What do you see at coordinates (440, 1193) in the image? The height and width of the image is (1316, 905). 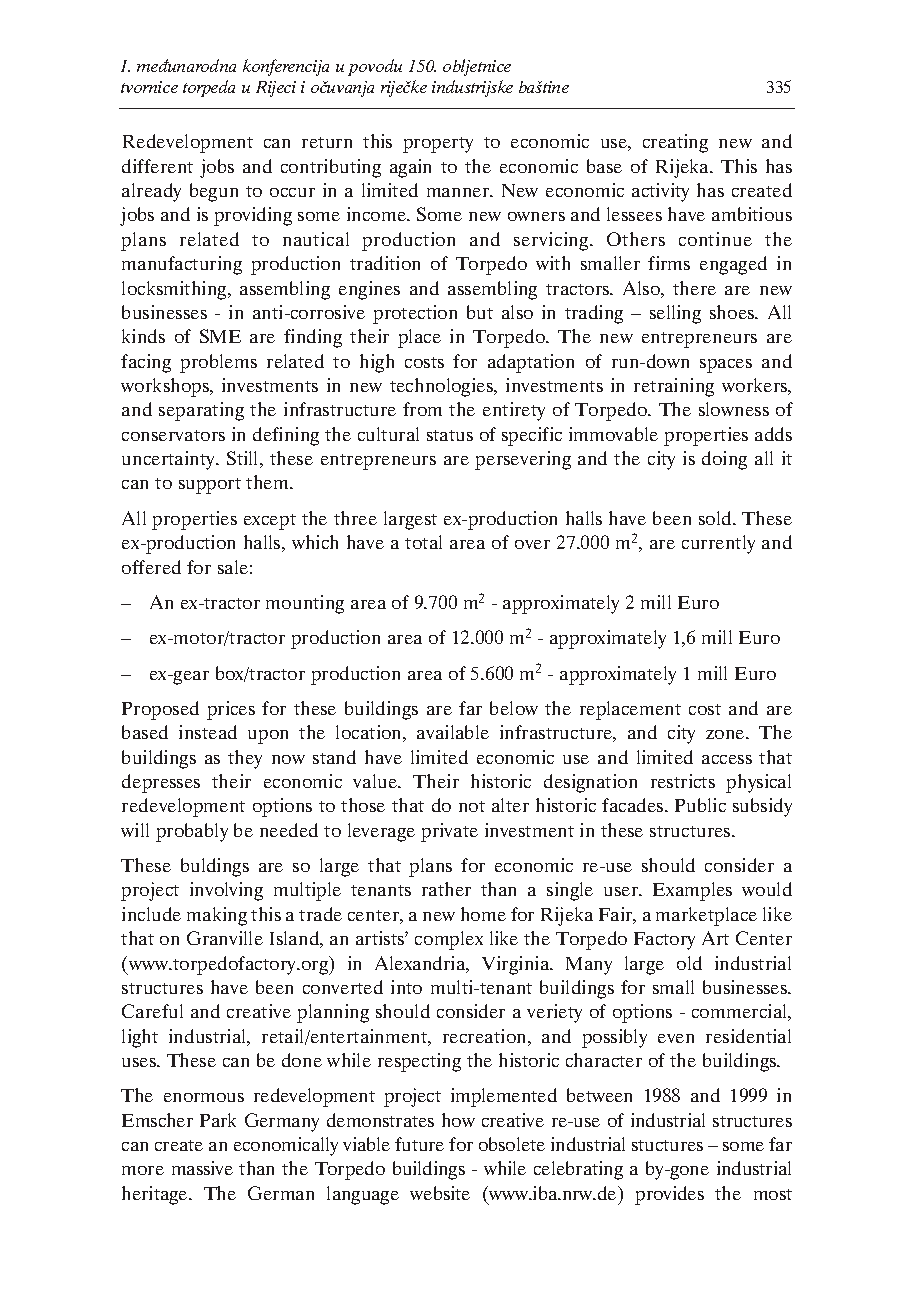 I see `website` at bounding box center [440, 1193].
